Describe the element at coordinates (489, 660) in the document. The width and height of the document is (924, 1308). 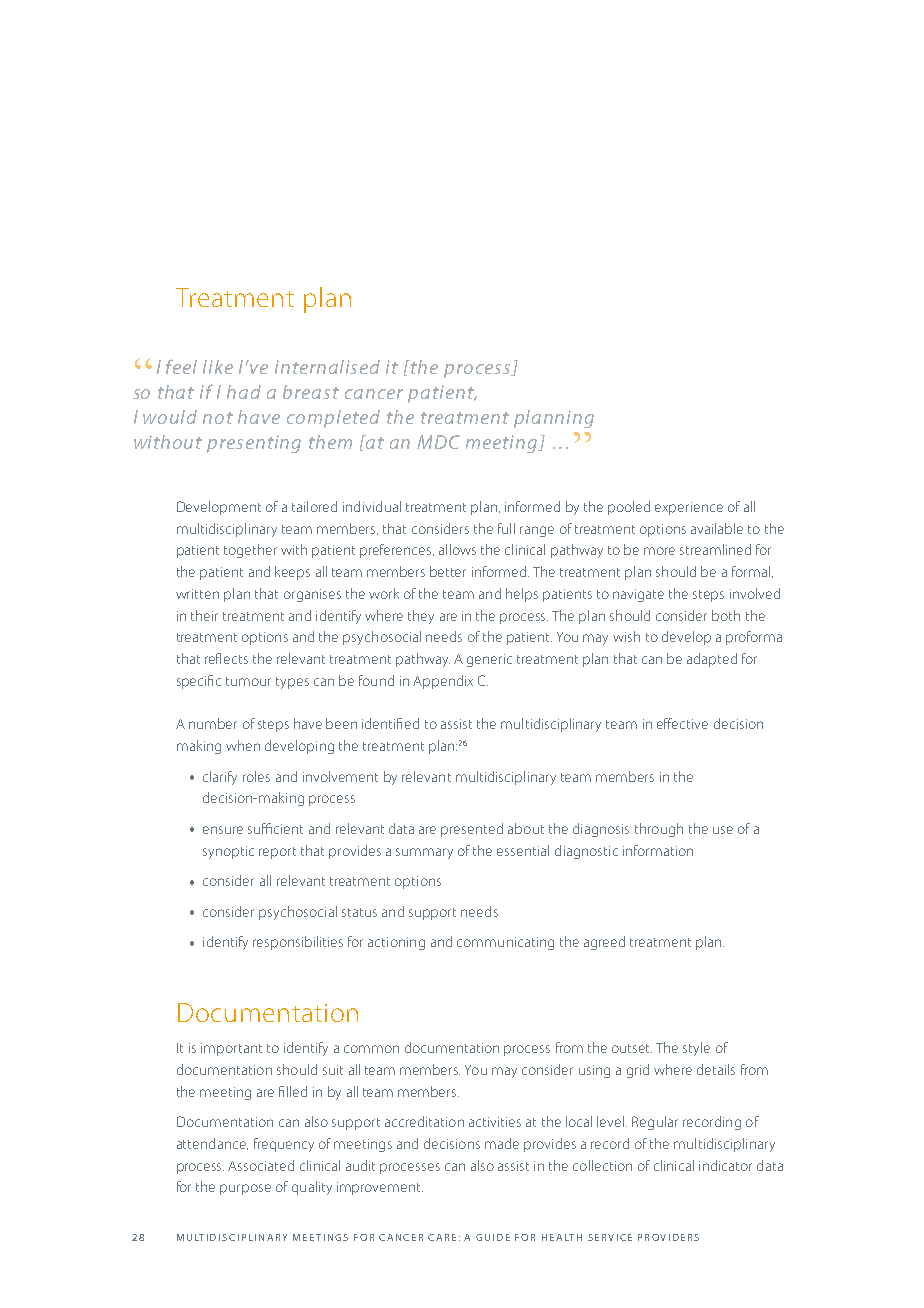
I see `generic` at that location.
